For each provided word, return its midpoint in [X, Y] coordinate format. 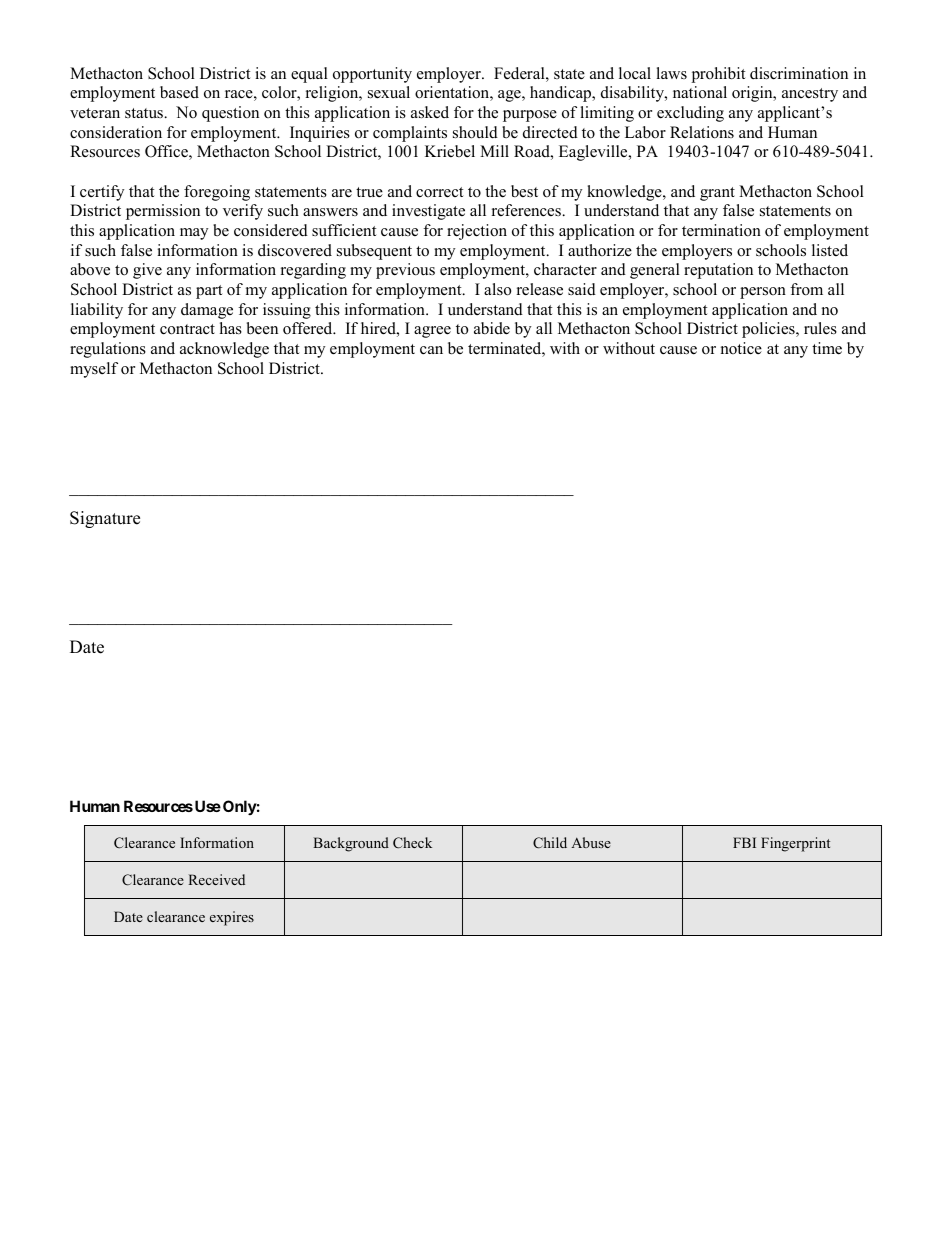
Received [216, 879]
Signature [105, 519]
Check [412, 843]
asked [430, 112]
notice [741, 348]
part [209, 292]
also [497, 289]
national [700, 92]
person [763, 293]
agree [432, 332]
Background [351, 844]
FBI [744, 842]
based [179, 92]
